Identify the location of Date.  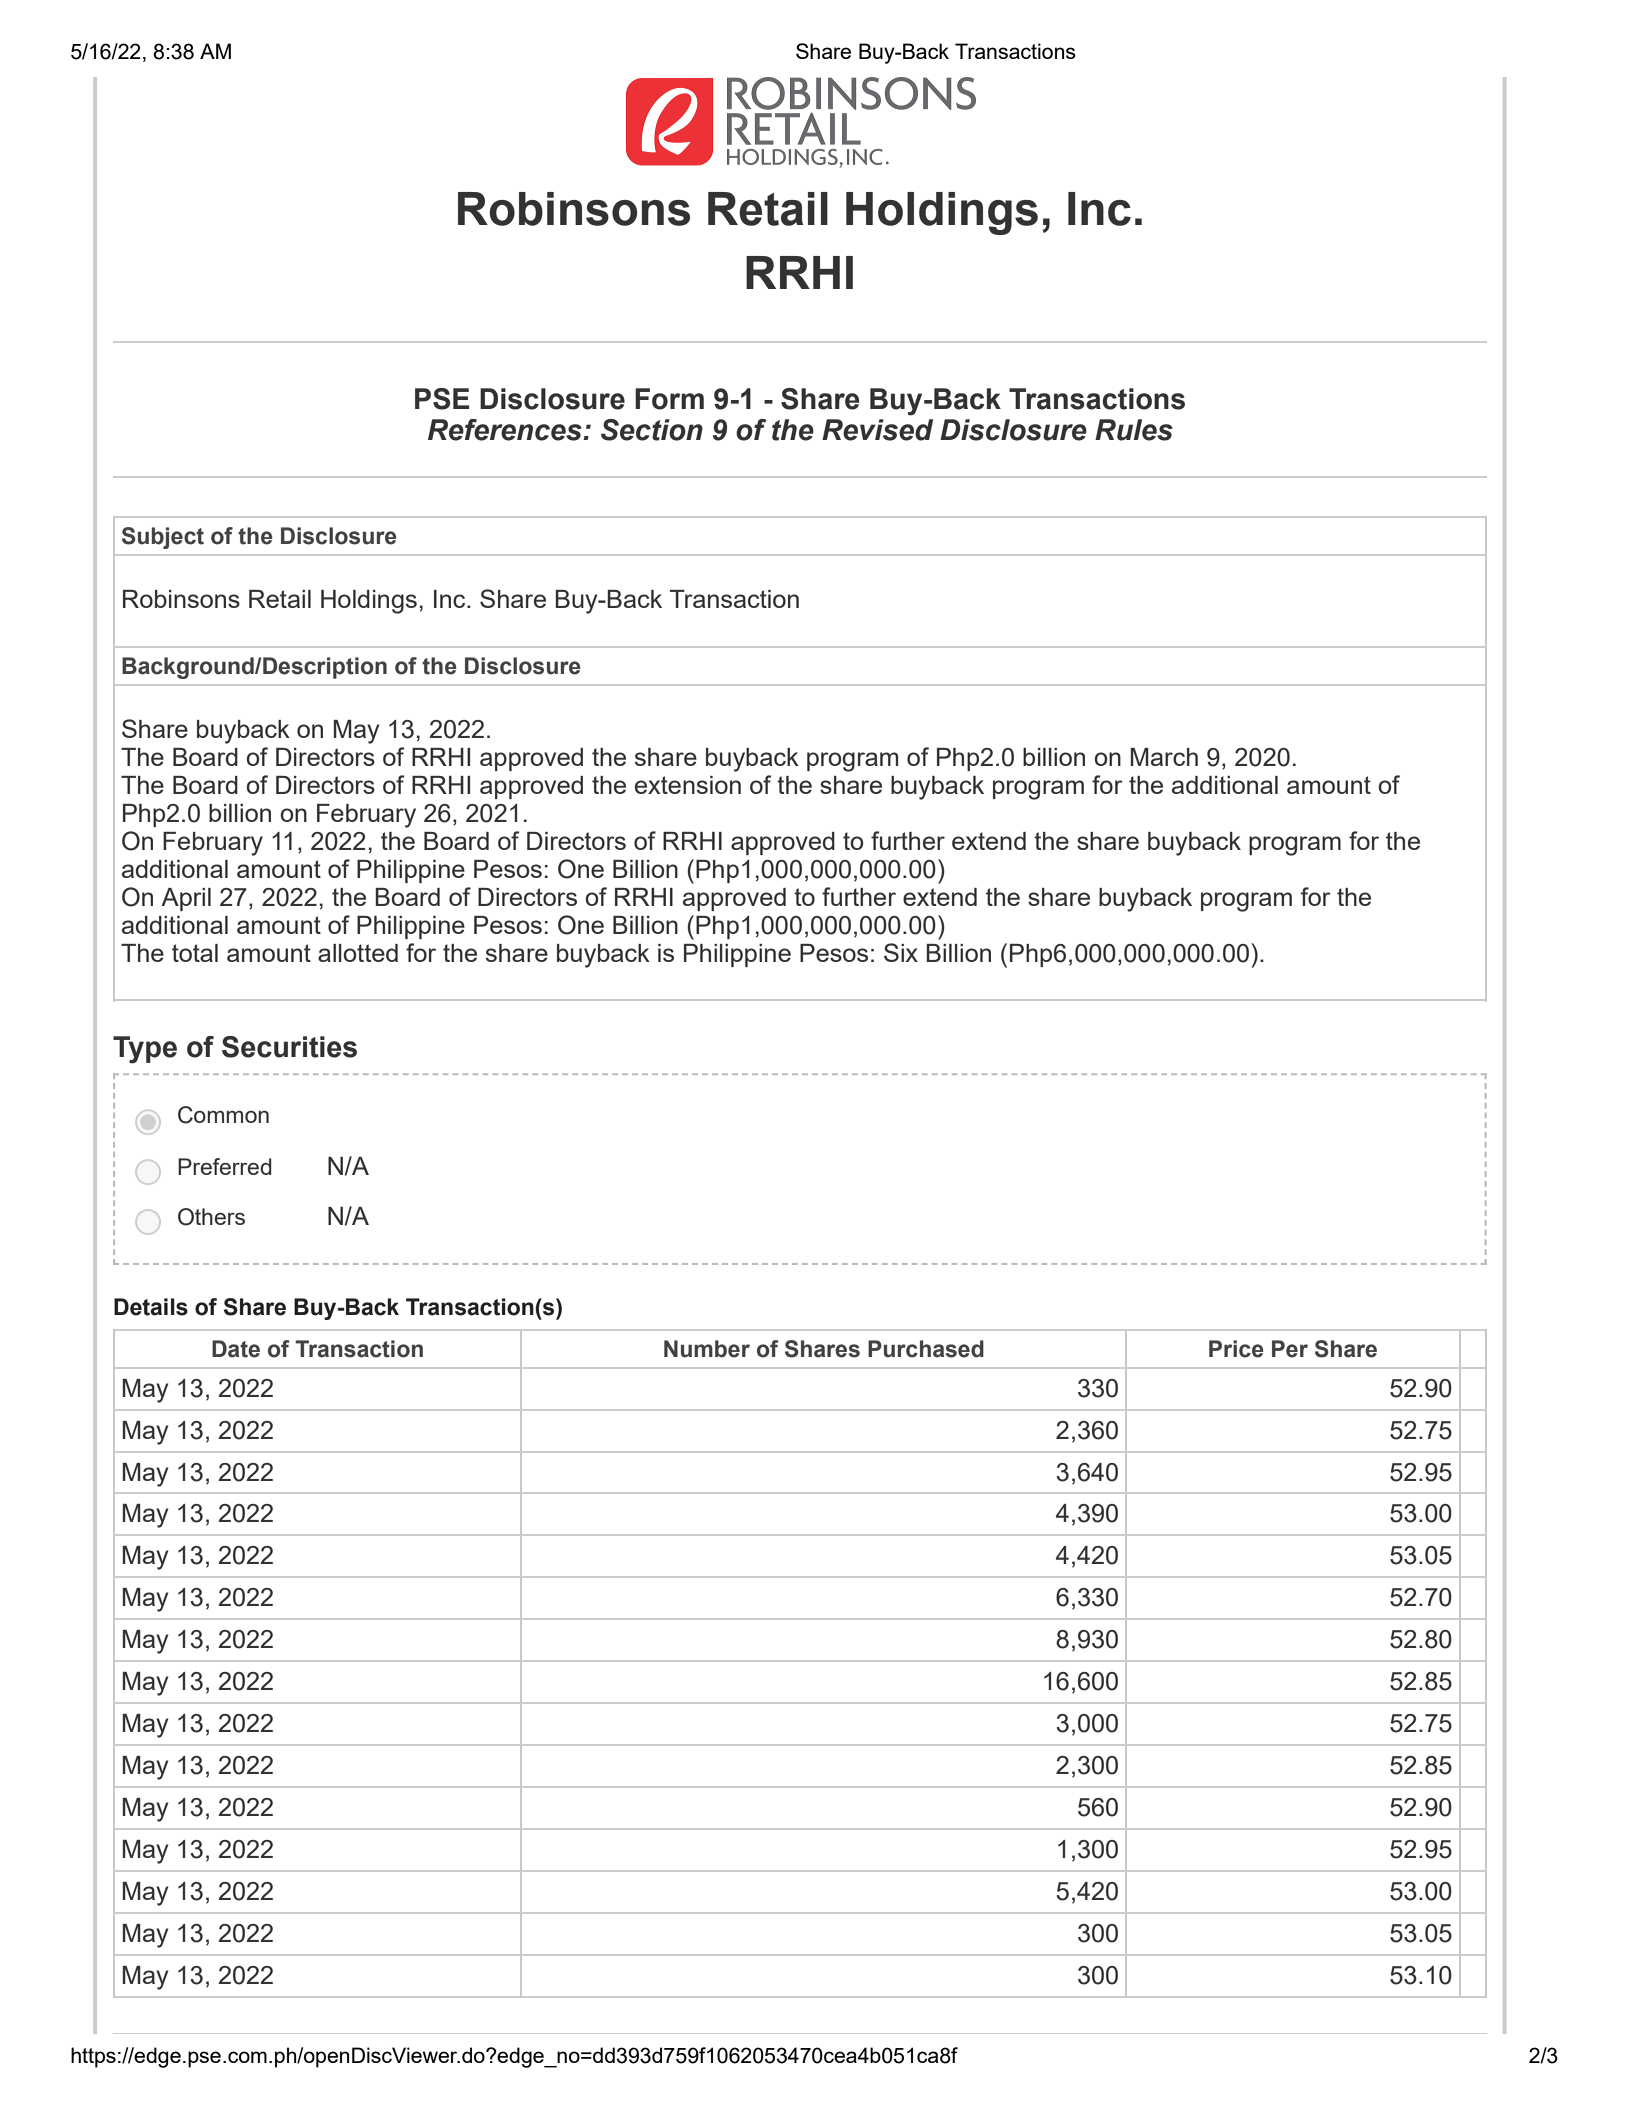
(236, 1349).
